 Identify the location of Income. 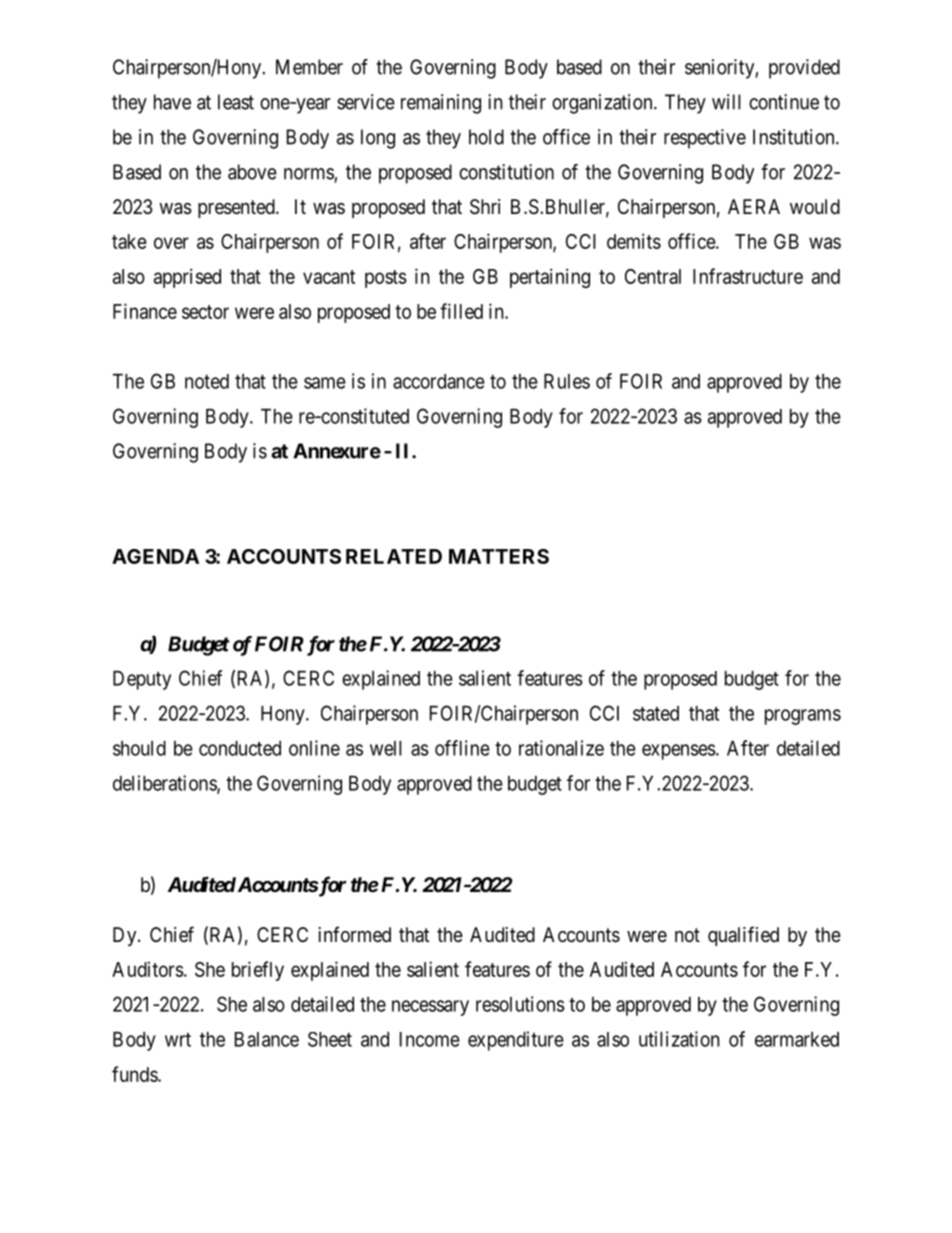
(430, 1039).
